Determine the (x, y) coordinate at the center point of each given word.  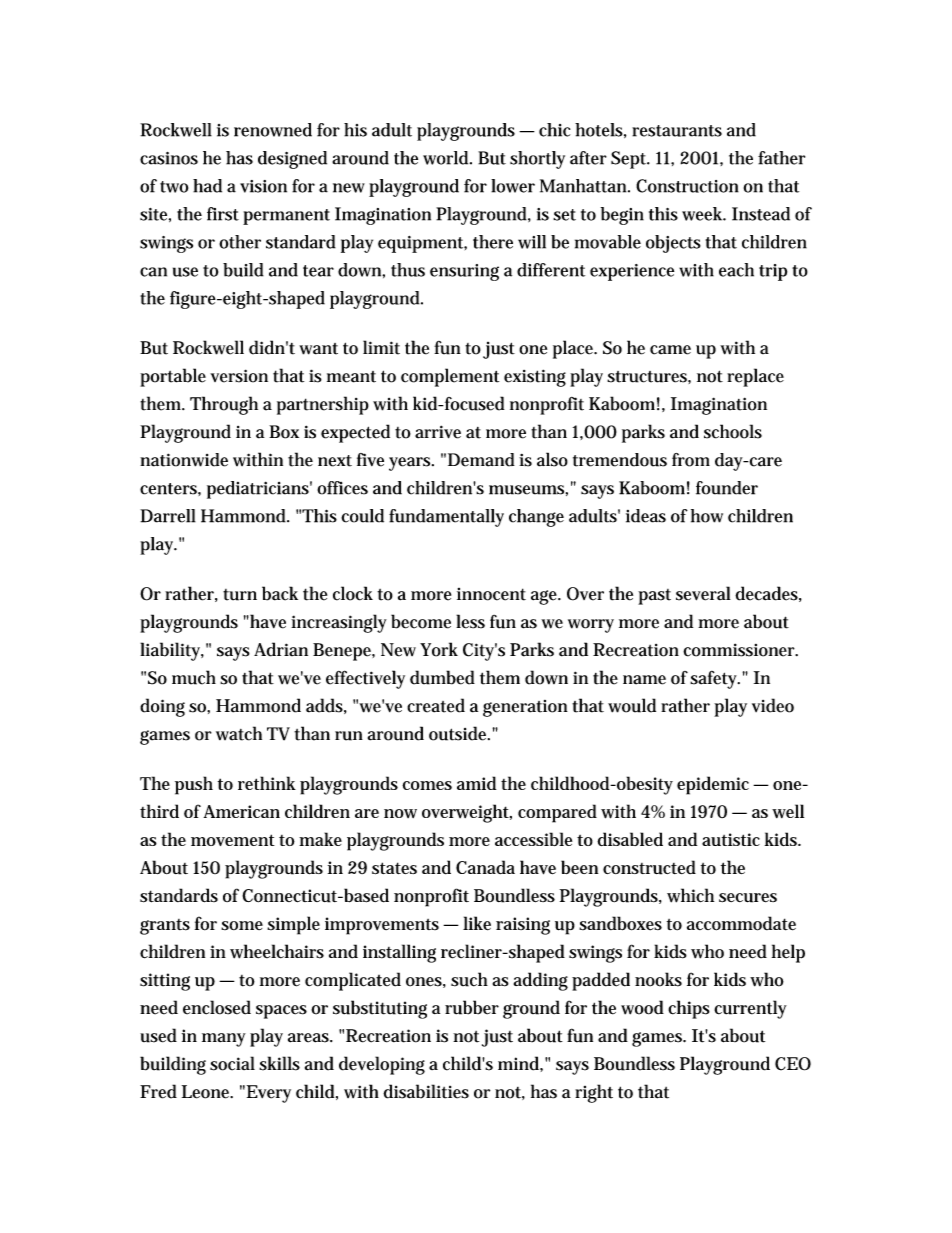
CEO (793, 1064)
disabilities (426, 1091)
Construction (687, 186)
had (207, 186)
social (232, 1063)
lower (513, 186)
